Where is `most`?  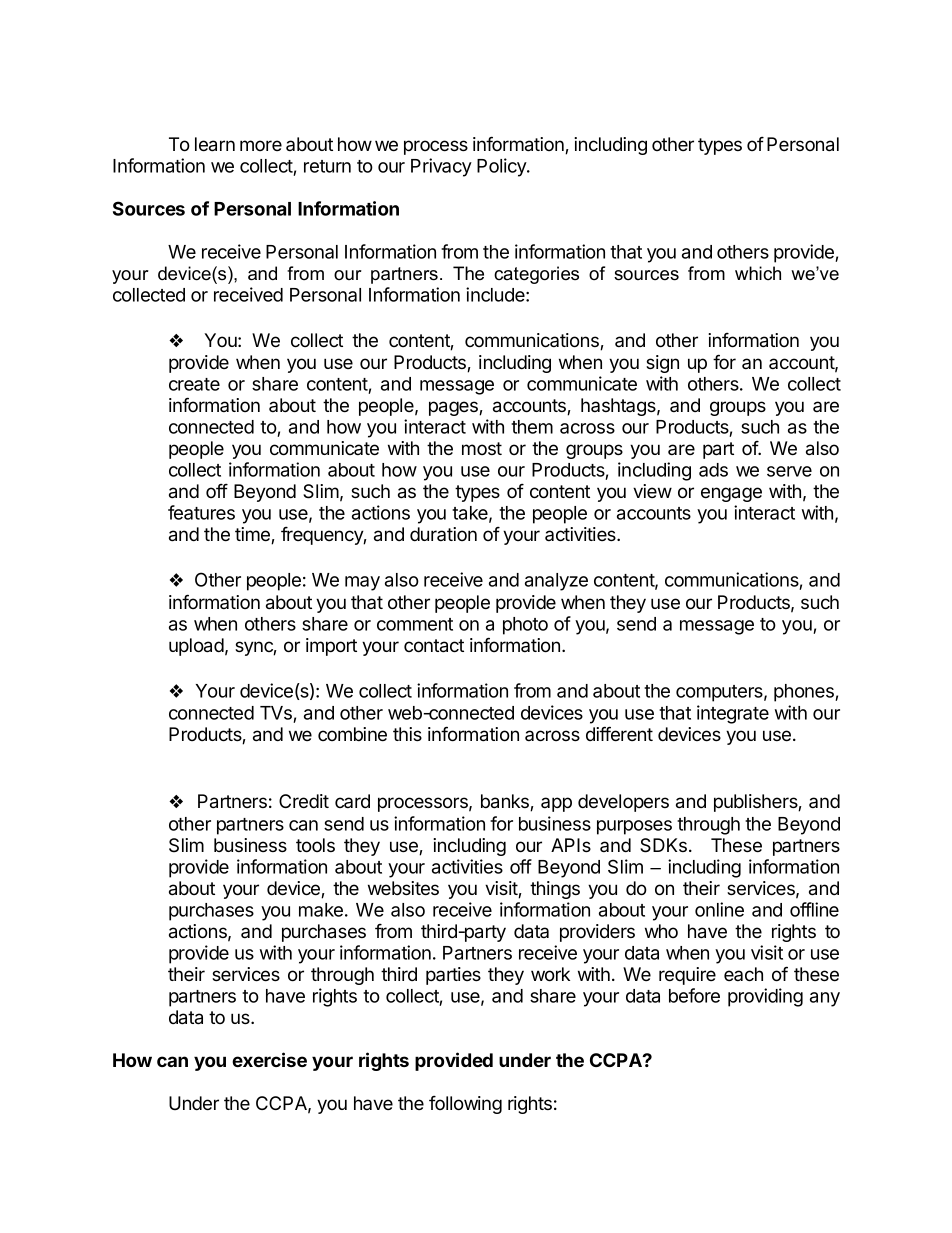 most is located at coordinates (482, 448).
